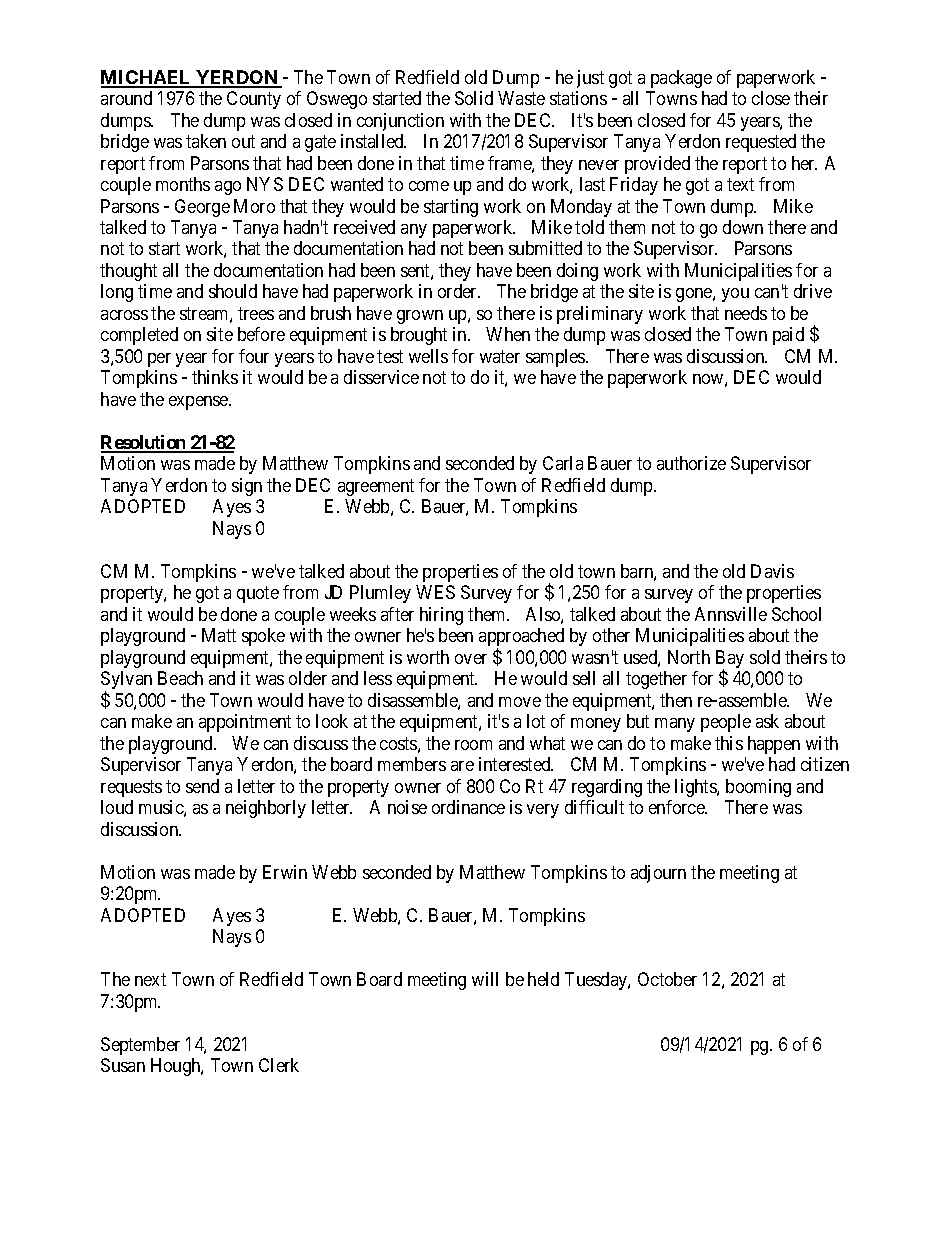 This page has height=1233, width=952. I want to click on WES, so click(435, 592).
